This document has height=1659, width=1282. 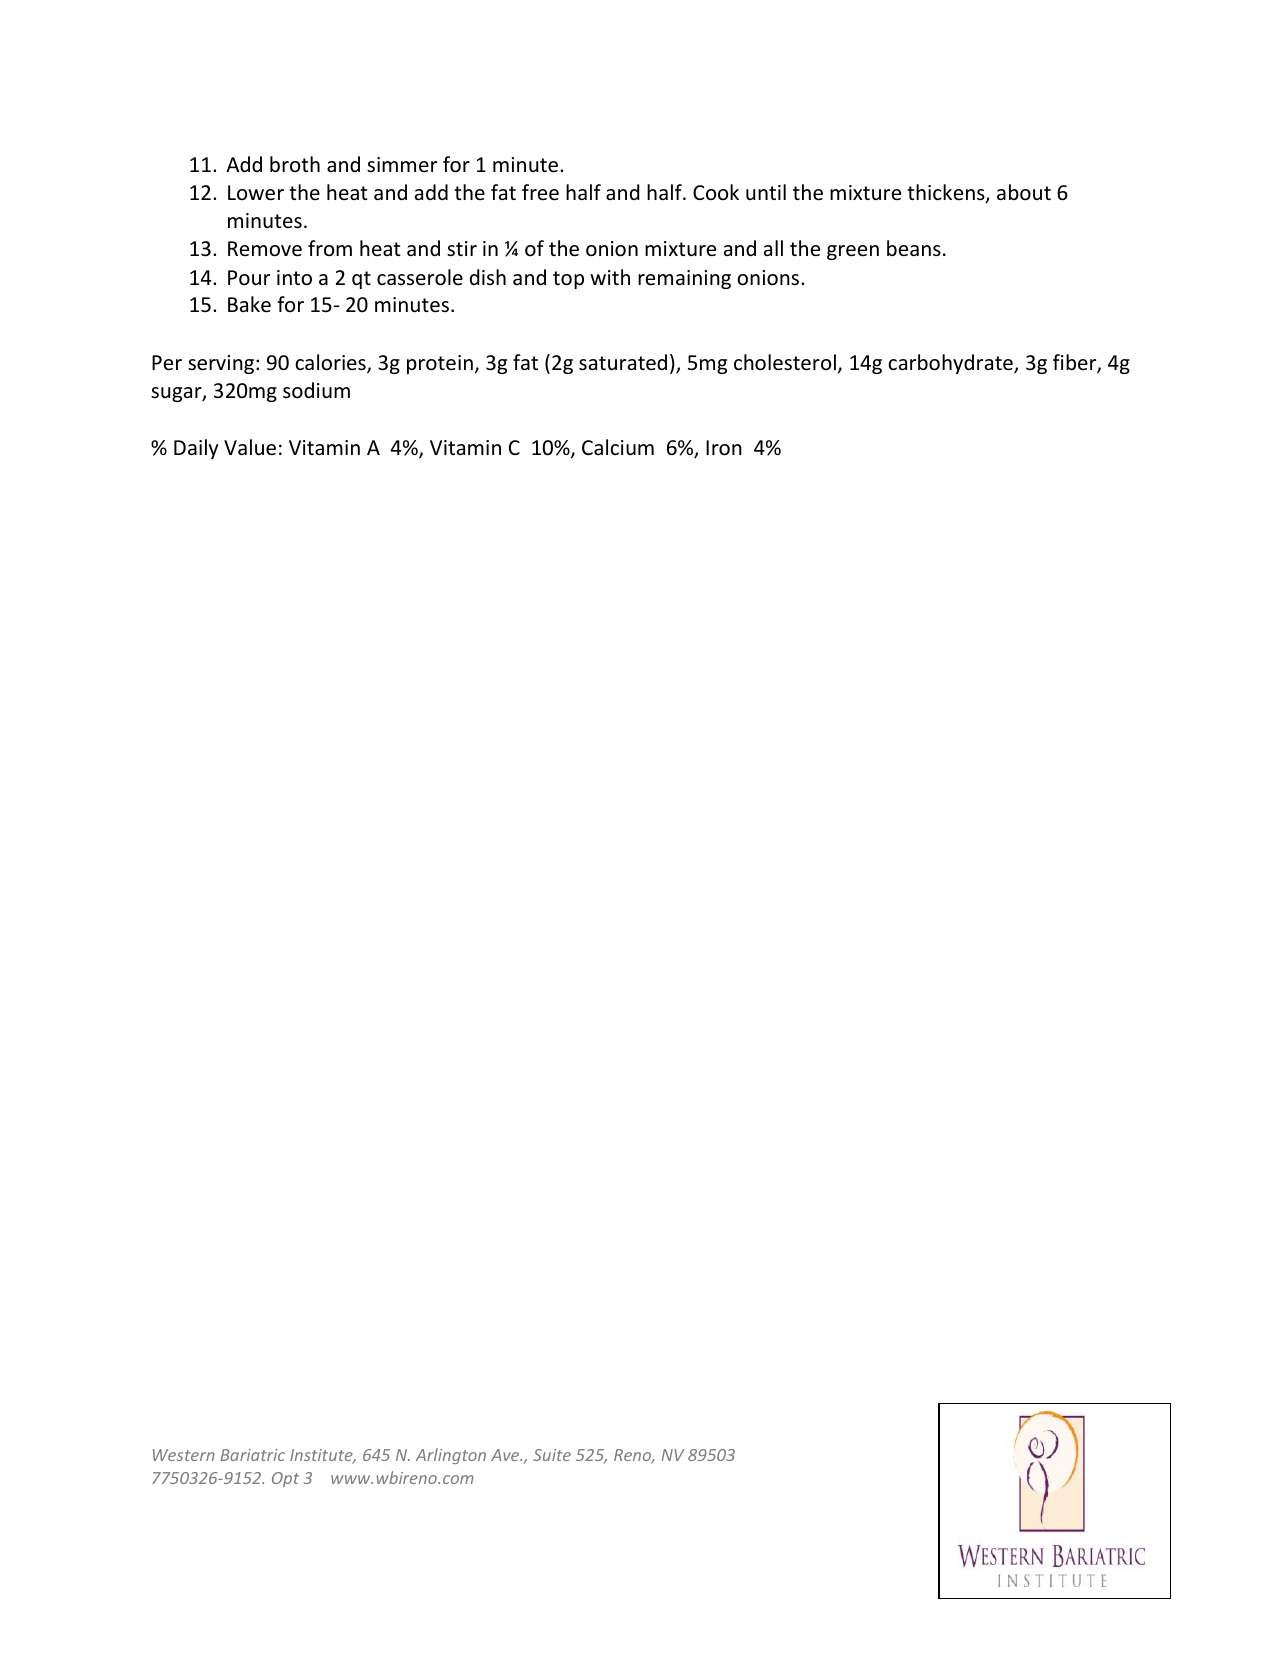 I want to click on Suite, so click(x=552, y=1455).
